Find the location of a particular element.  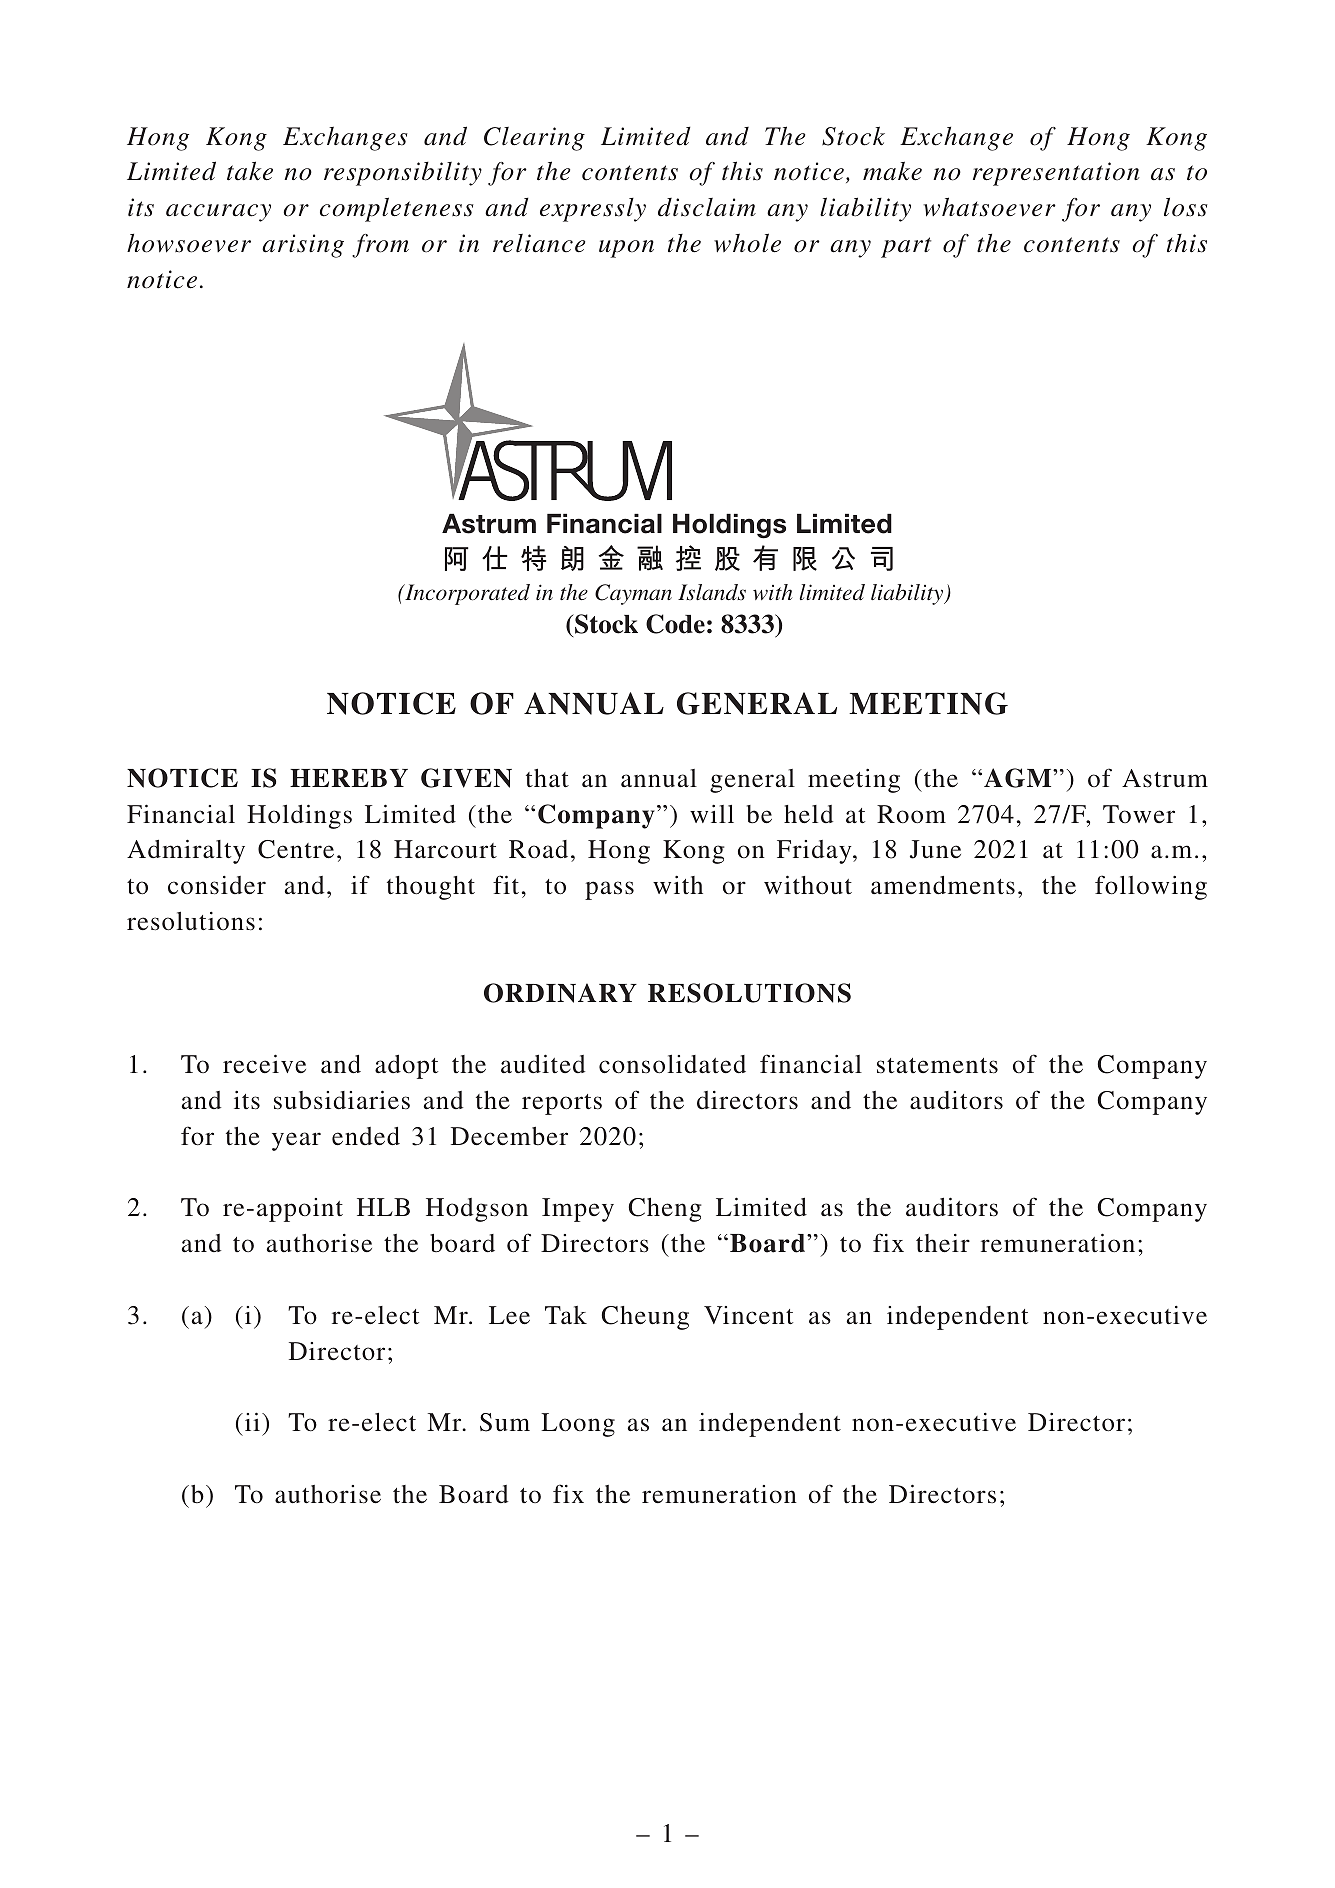

Sum is located at coordinates (505, 1422).
